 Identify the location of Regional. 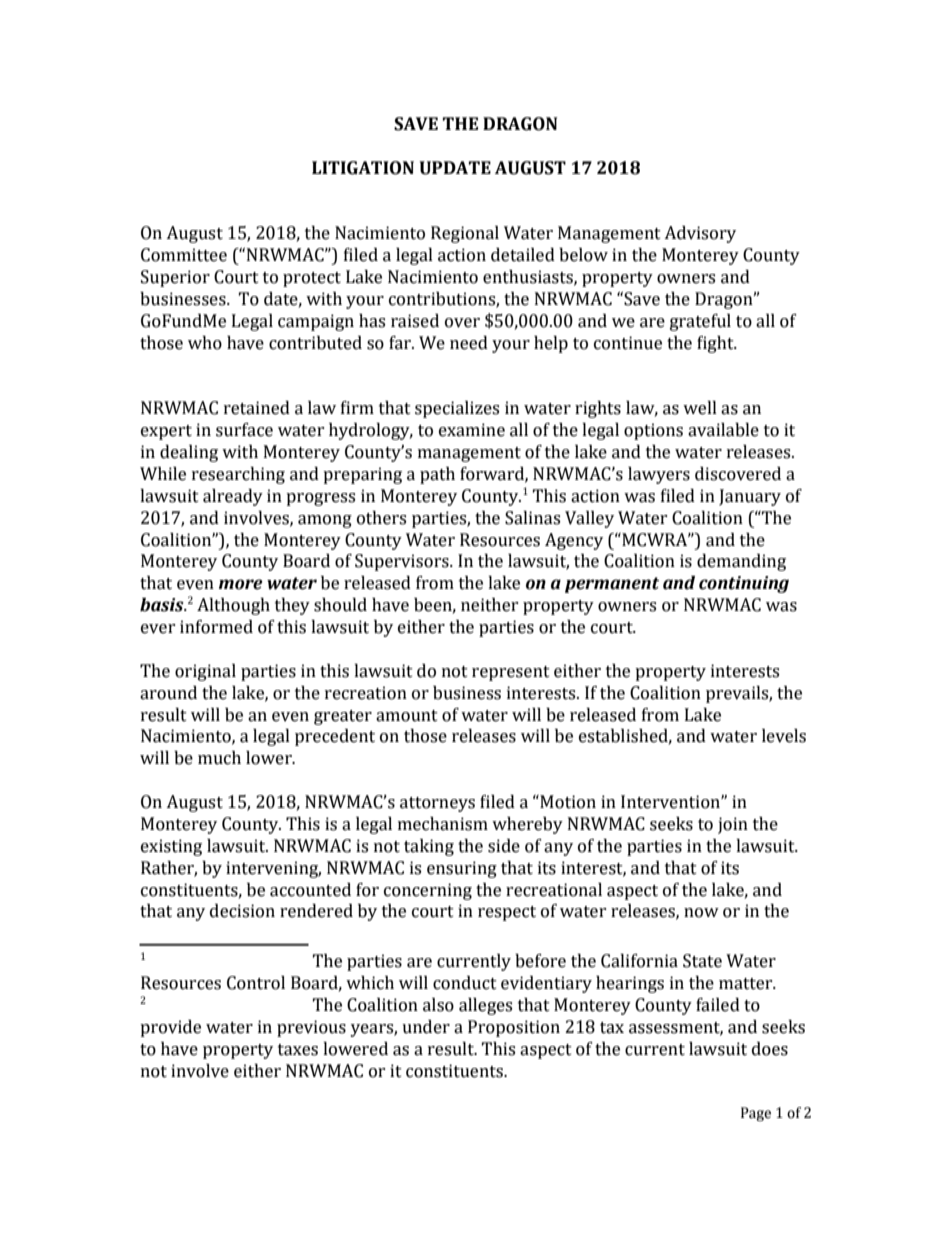
(465, 234).
